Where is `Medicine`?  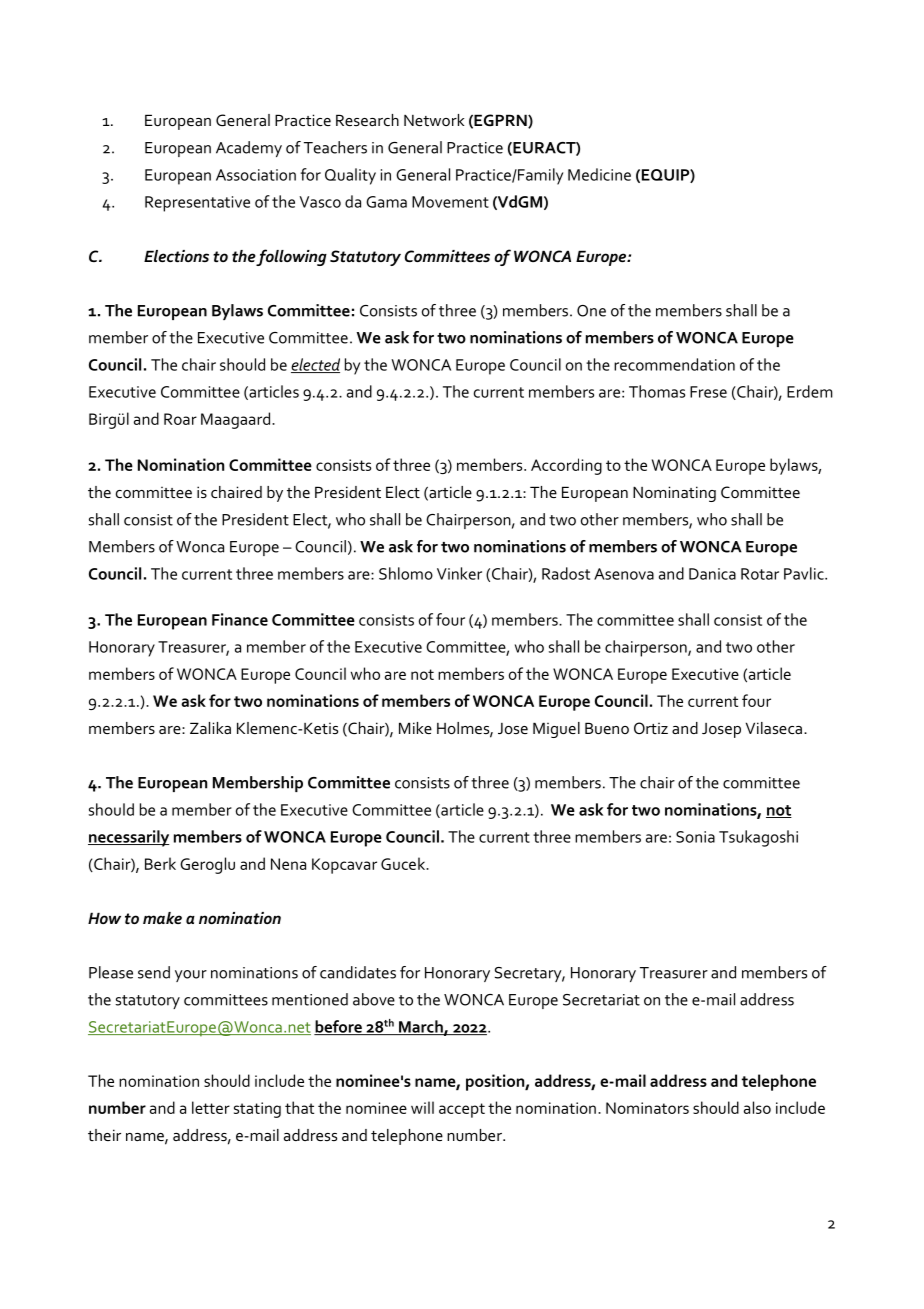
Medicine is located at coordinates (599, 174).
